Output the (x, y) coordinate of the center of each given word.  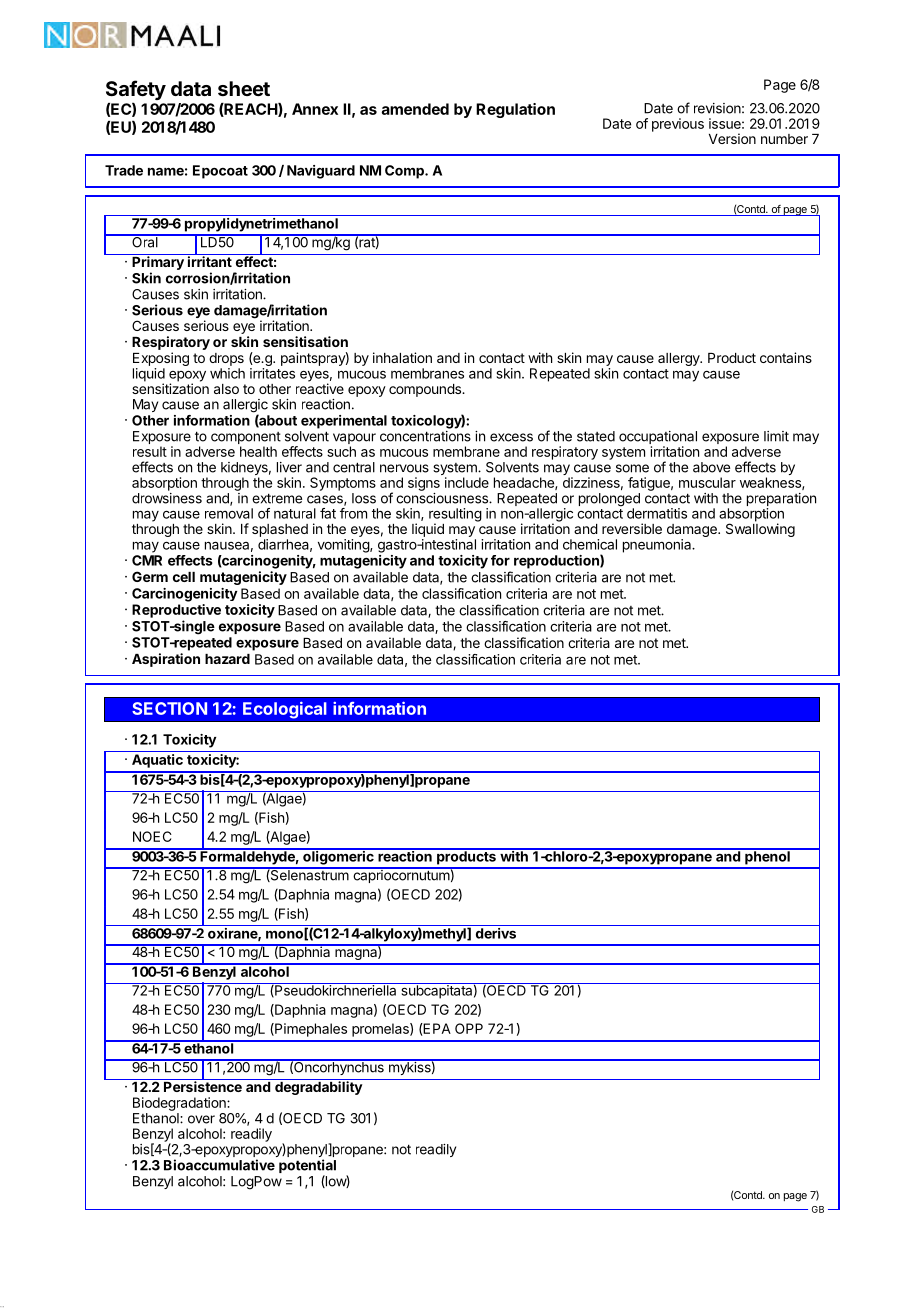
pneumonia (658, 546)
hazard (227, 659)
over (201, 1119)
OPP (469, 1028)
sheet (244, 88)
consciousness (443, 498)
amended (415, 109)
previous (678, 125)
